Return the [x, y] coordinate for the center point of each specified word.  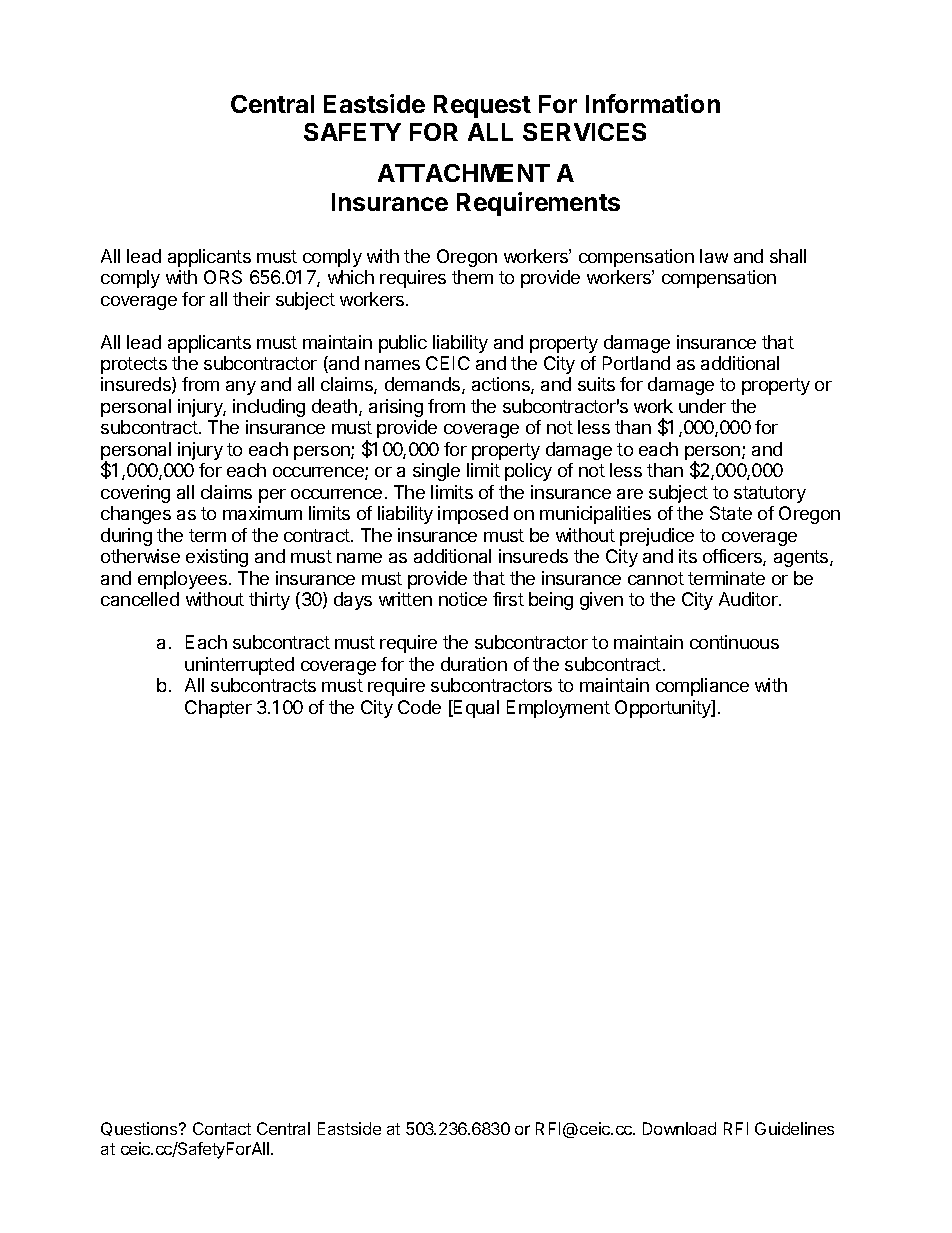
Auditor [749, 599]
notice [463, 599]
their [251, 299]
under [702, 406]
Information [653, 103]
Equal [475, 709]
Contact [222, 1128]
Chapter [218, 709]
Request [482, 106]
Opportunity [664, 709]
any [241, 388]
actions [502, 385]
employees [182, 580]
